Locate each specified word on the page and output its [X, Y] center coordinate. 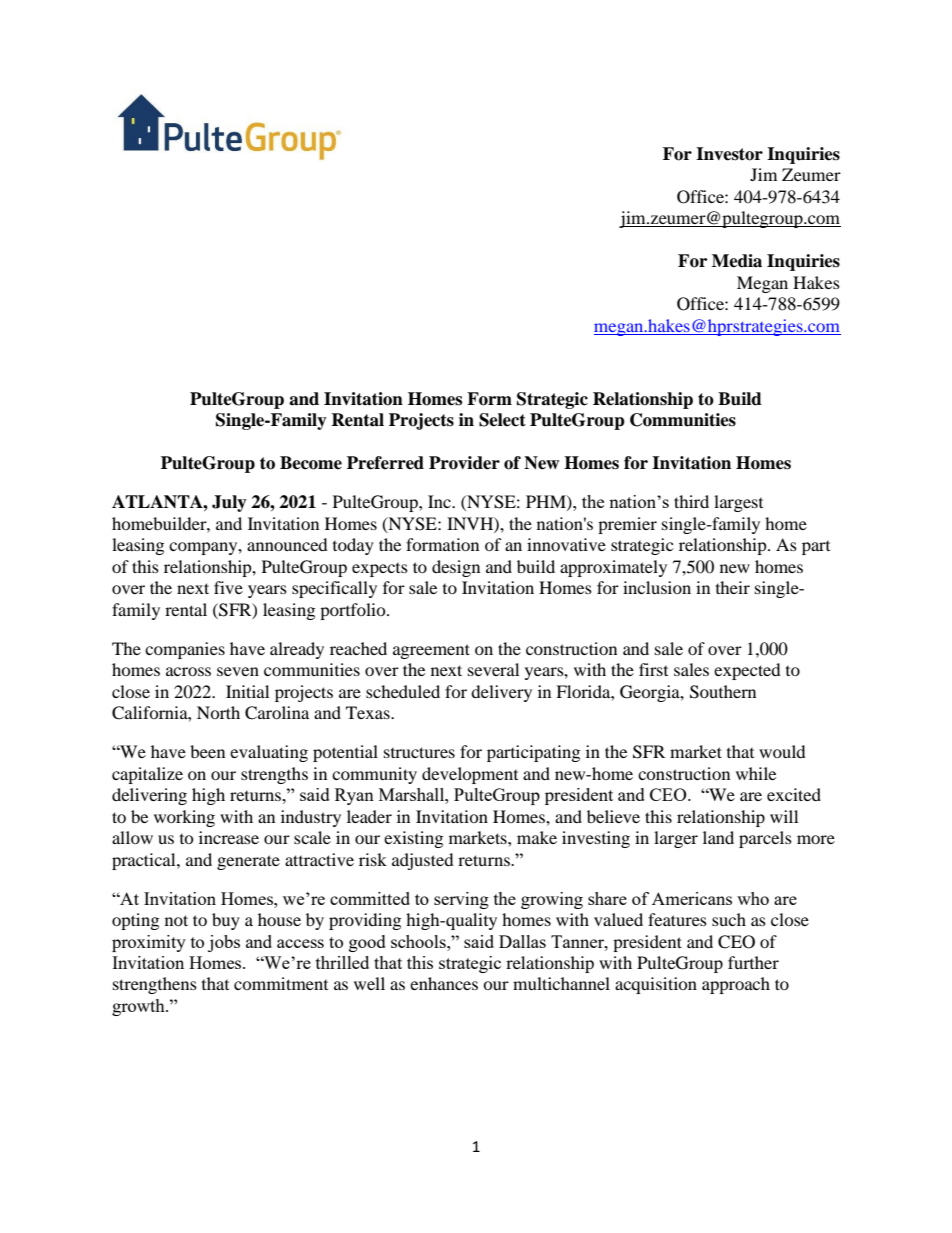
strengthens [155, 985]
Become [311, 463]
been [207, 751]
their [733, 587]
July [229, 503]
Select [502, 420]
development [470, 775]
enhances [444, 983]
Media [737, 261]
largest [738, 503]
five [228, 587]
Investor [729, 154]
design [456, 568]
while [756, 773]
